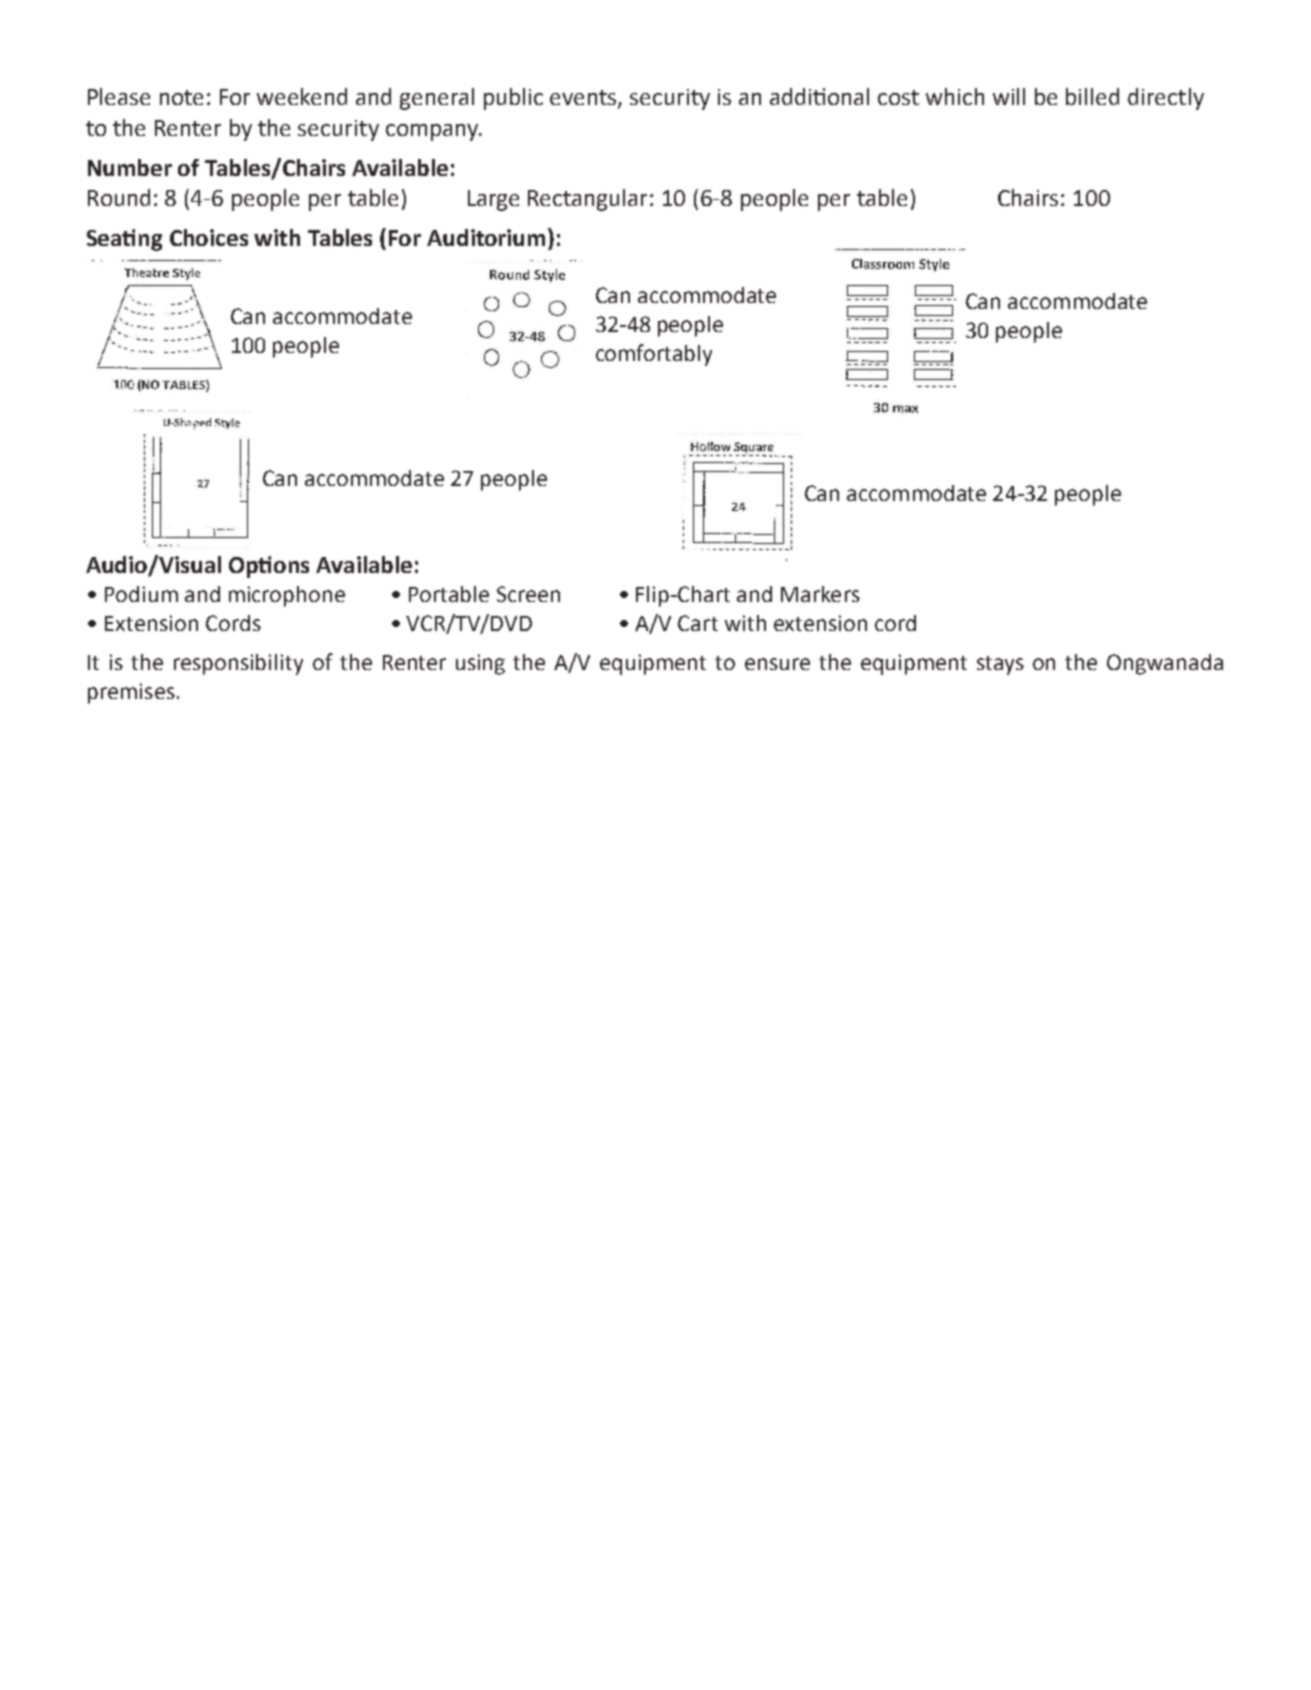 This screenshot has height=1690, width=1311. Describe the element at coordinates (302, 96) in the screenshot. I see `weekend` at that location.
